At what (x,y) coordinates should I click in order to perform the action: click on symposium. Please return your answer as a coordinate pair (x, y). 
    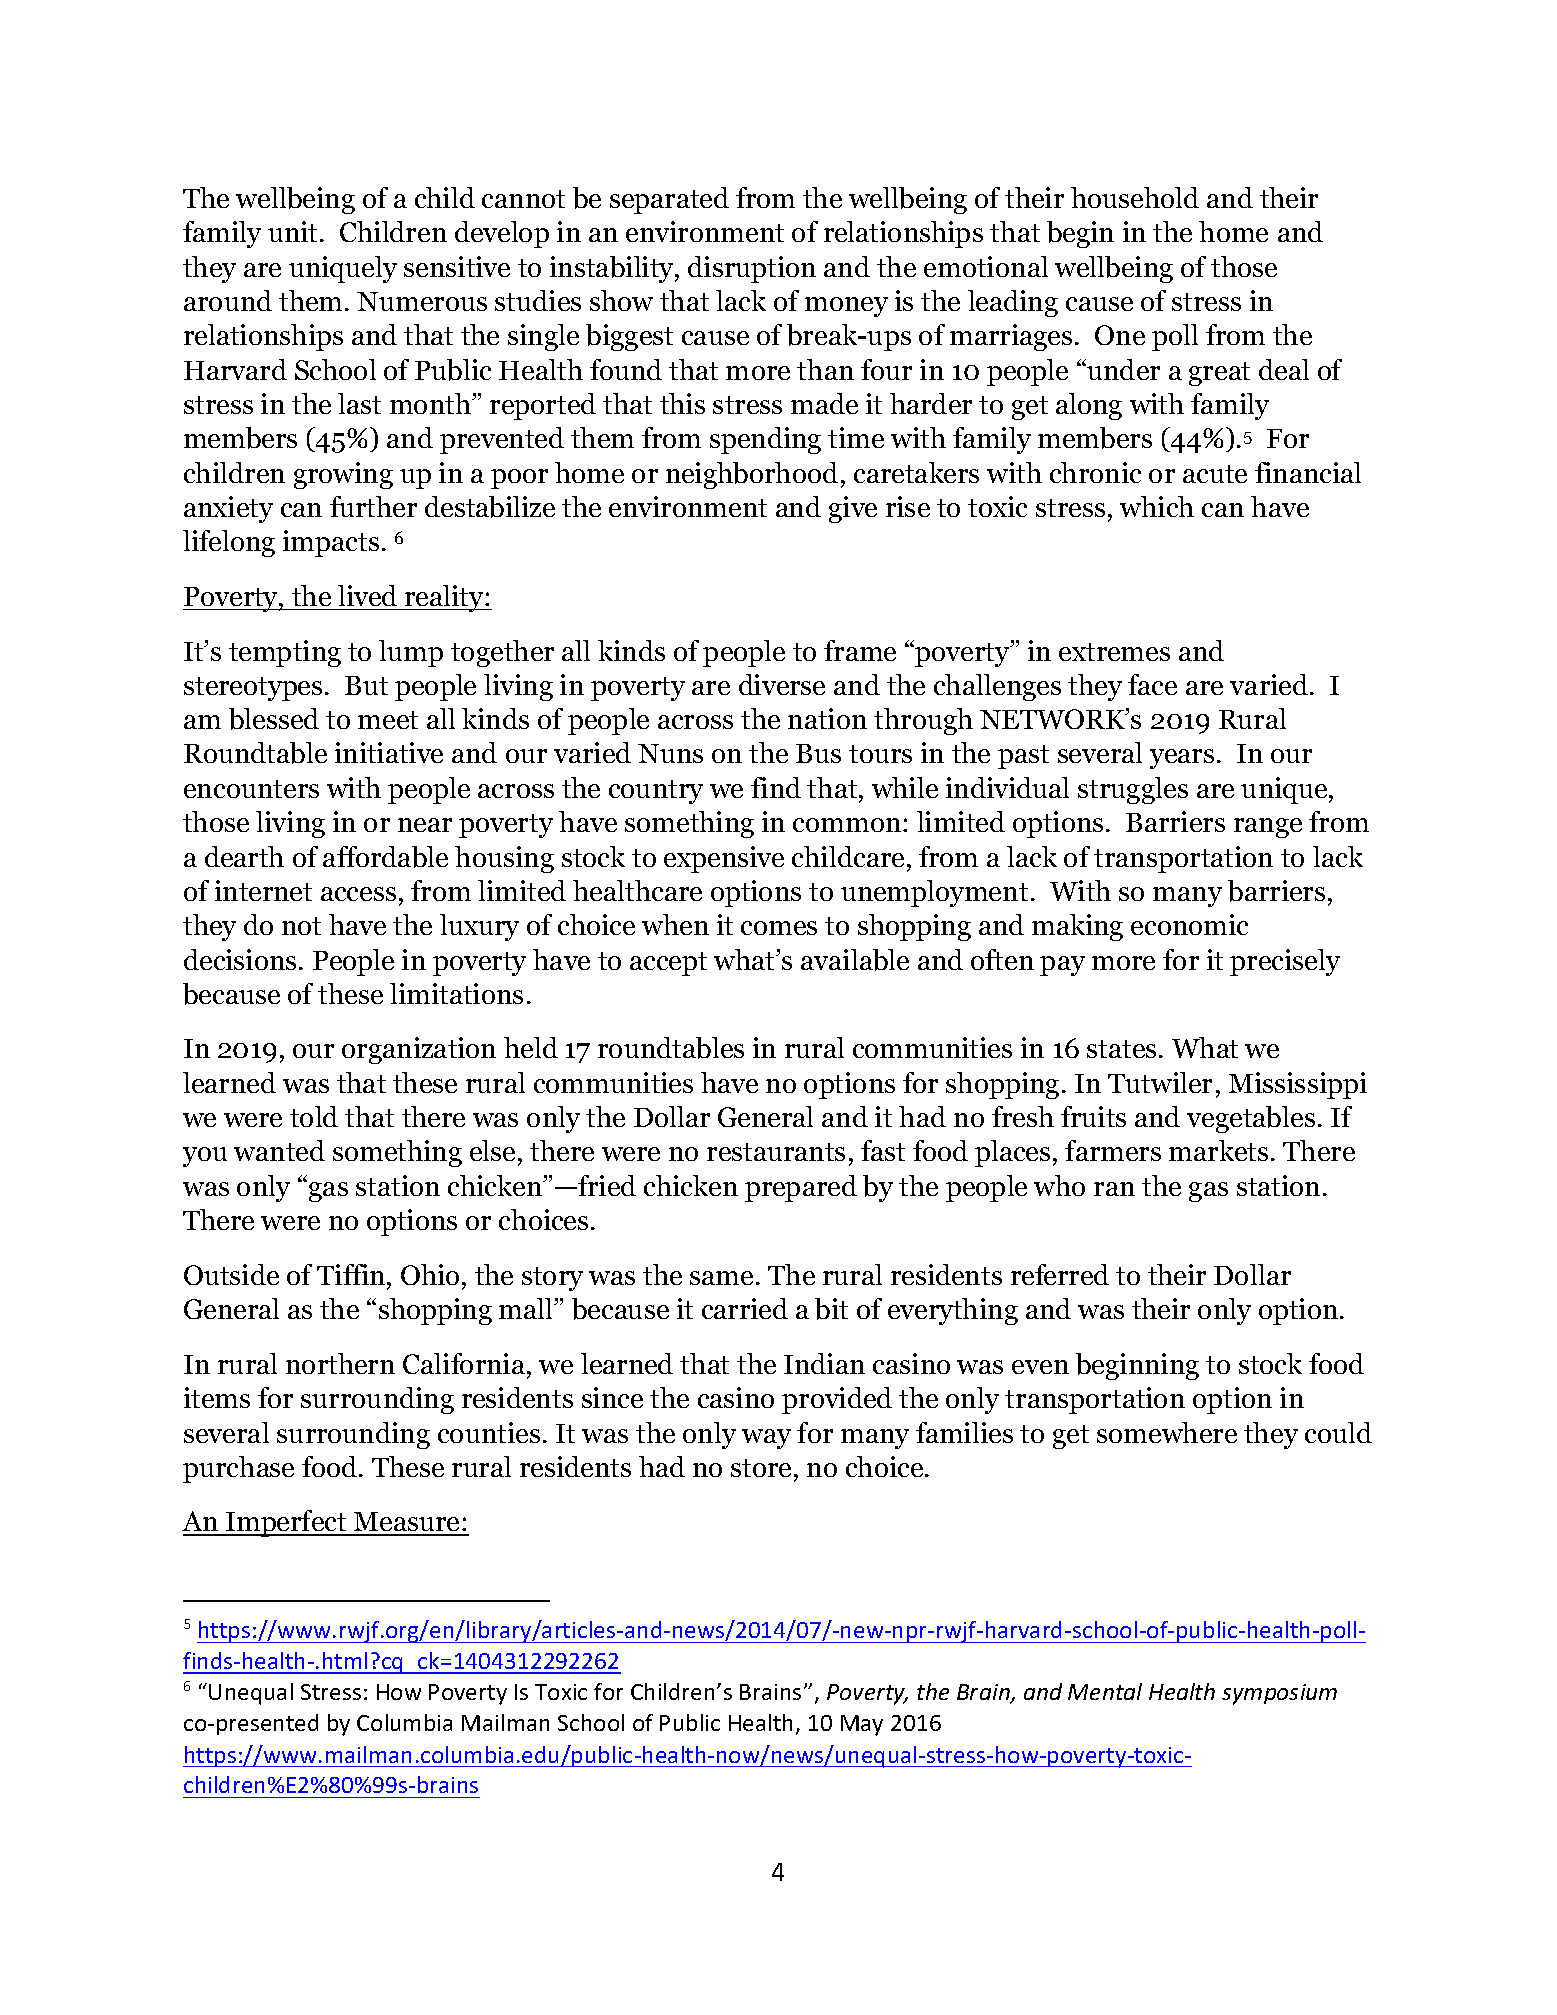
    Looking at the image, I should click on (1279, 1694).
